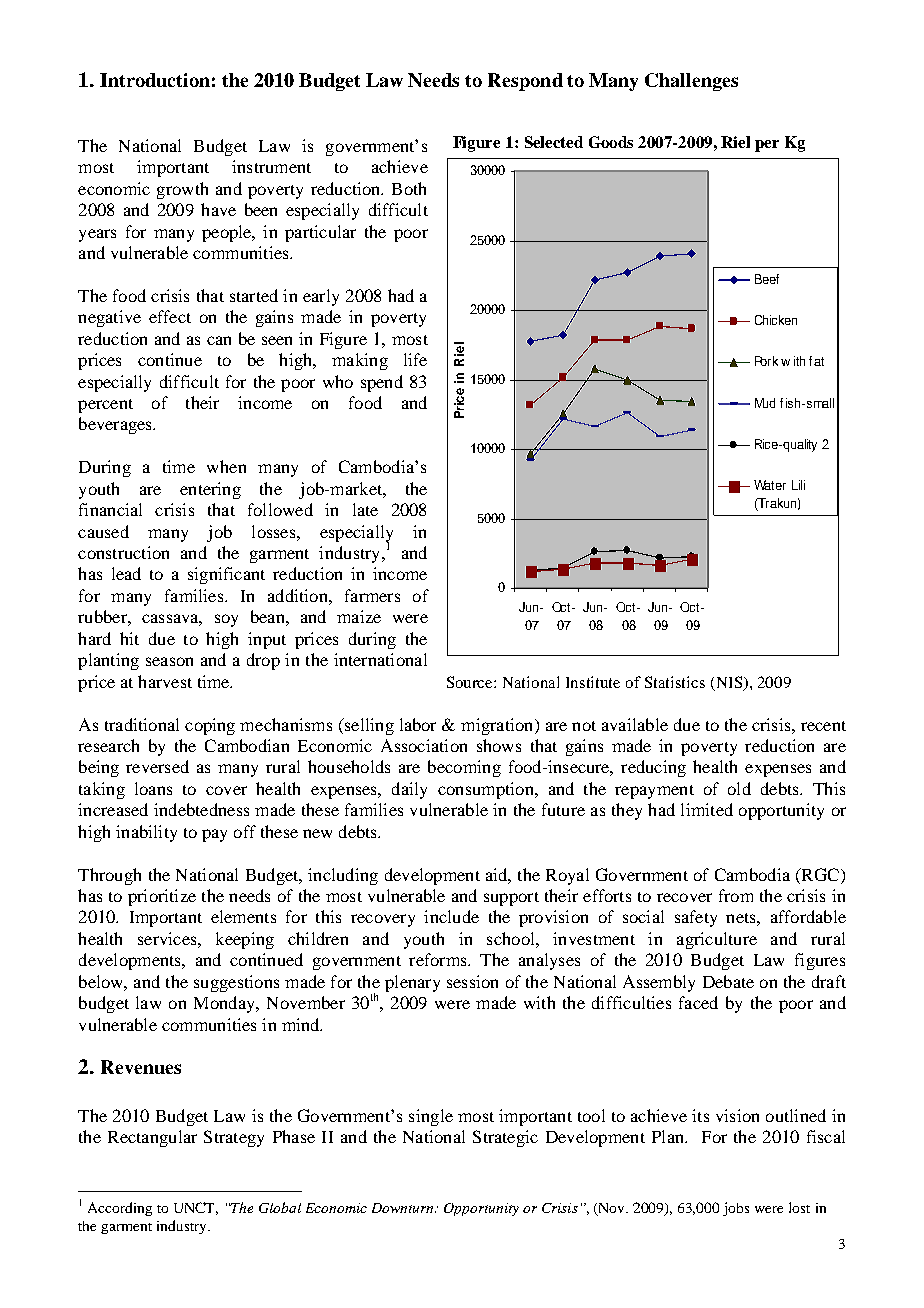  I want to click on late, so click(365, 509).
